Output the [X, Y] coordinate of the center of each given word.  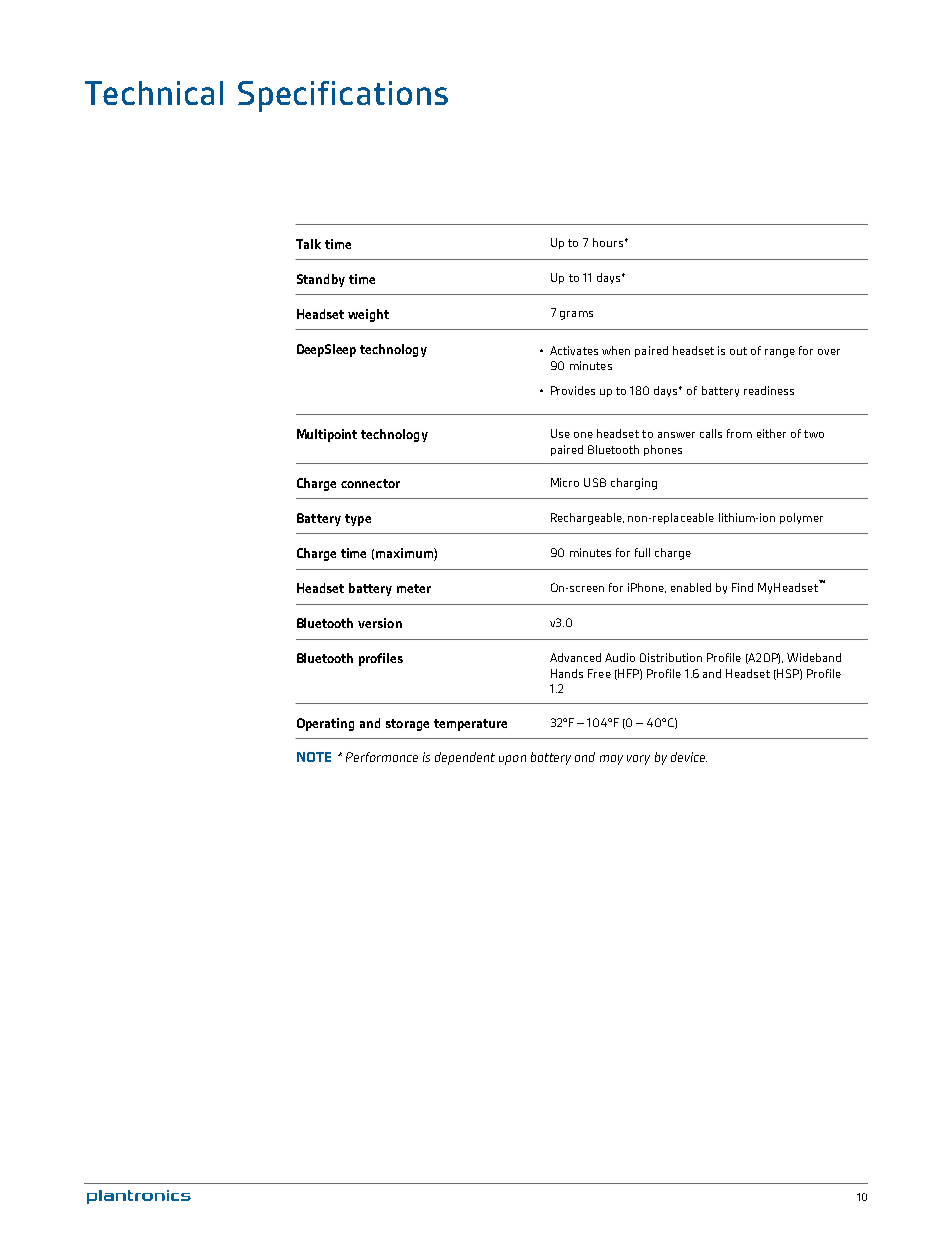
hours [609, 242]
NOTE [314, 757]
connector [370, 483]
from [739, 433]
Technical [154, 93]
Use [560, 433]
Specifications [343, 96]
